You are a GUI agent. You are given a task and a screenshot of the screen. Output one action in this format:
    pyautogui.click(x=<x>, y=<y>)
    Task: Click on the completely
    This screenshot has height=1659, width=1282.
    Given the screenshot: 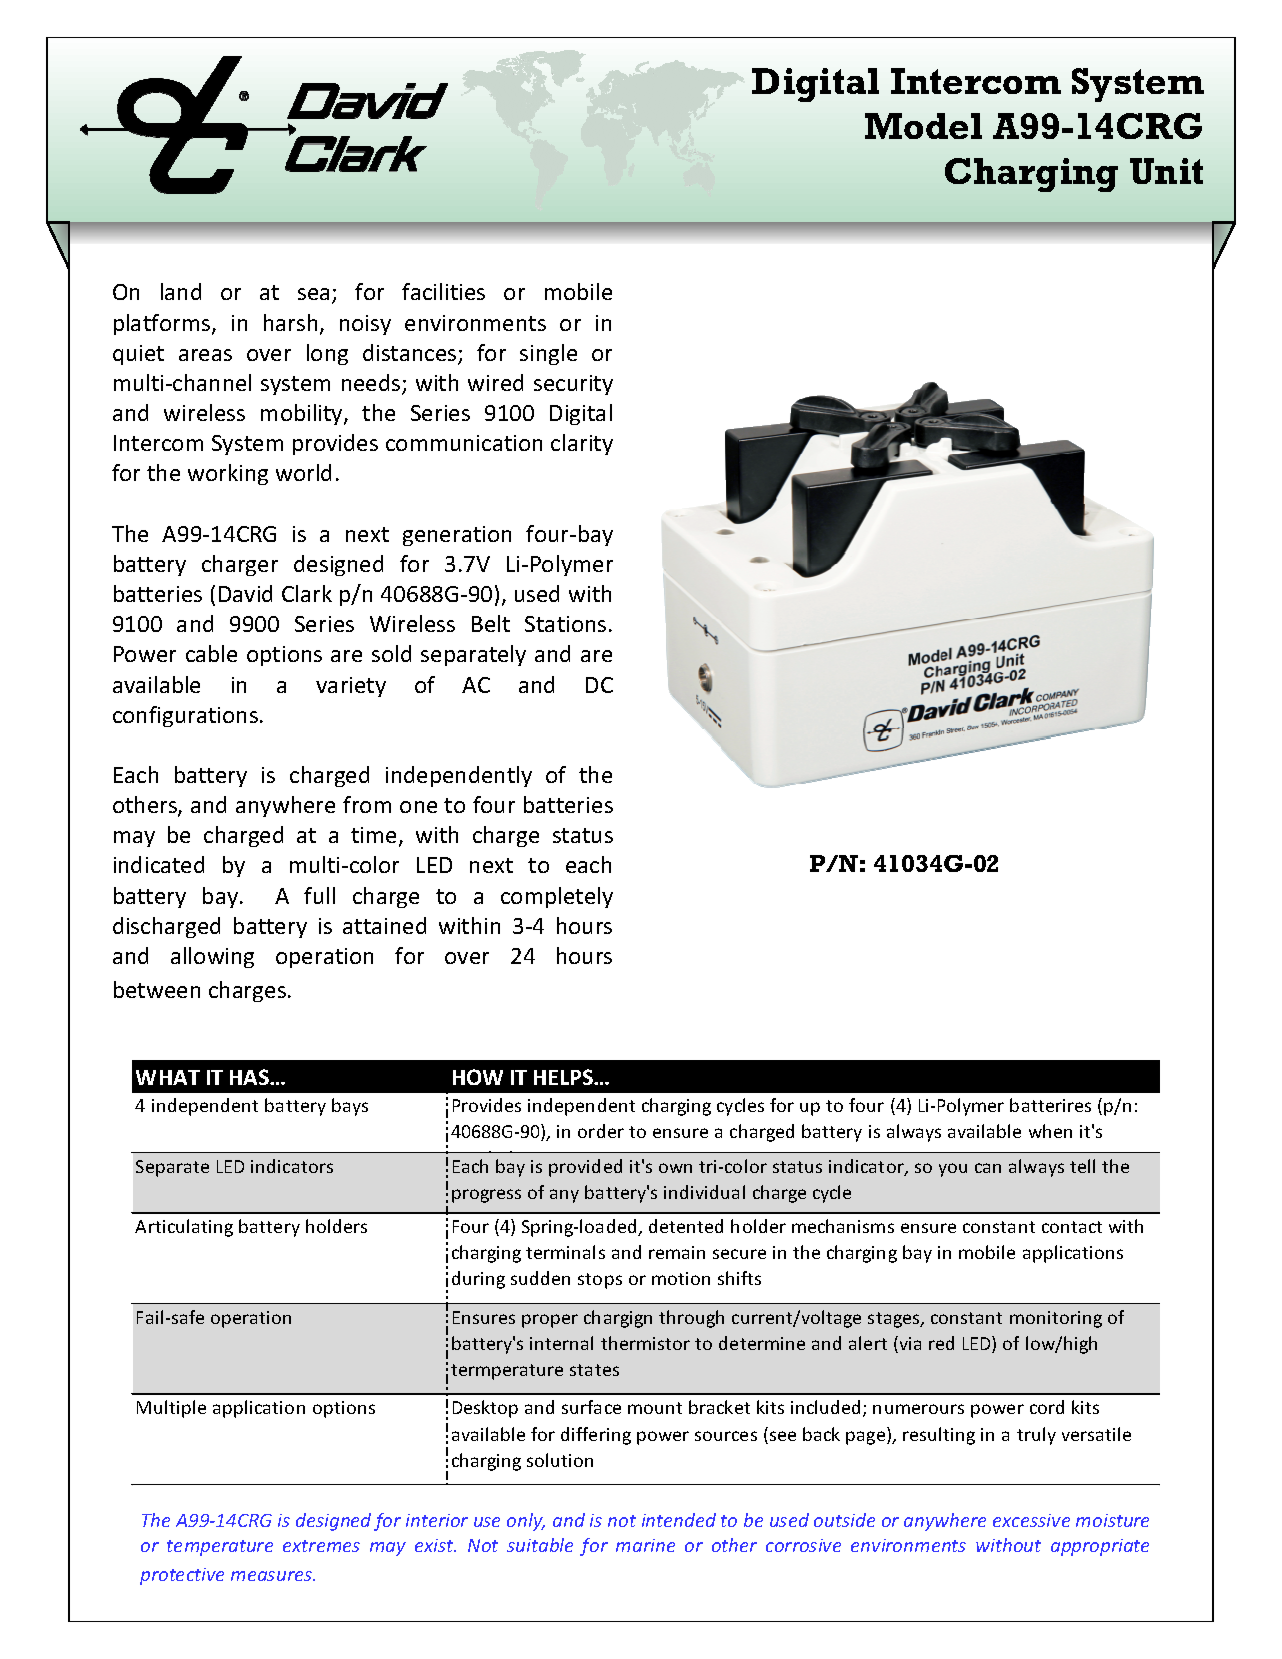 What is the action you would take?
    pyautogui.click(x=557, y=897)
